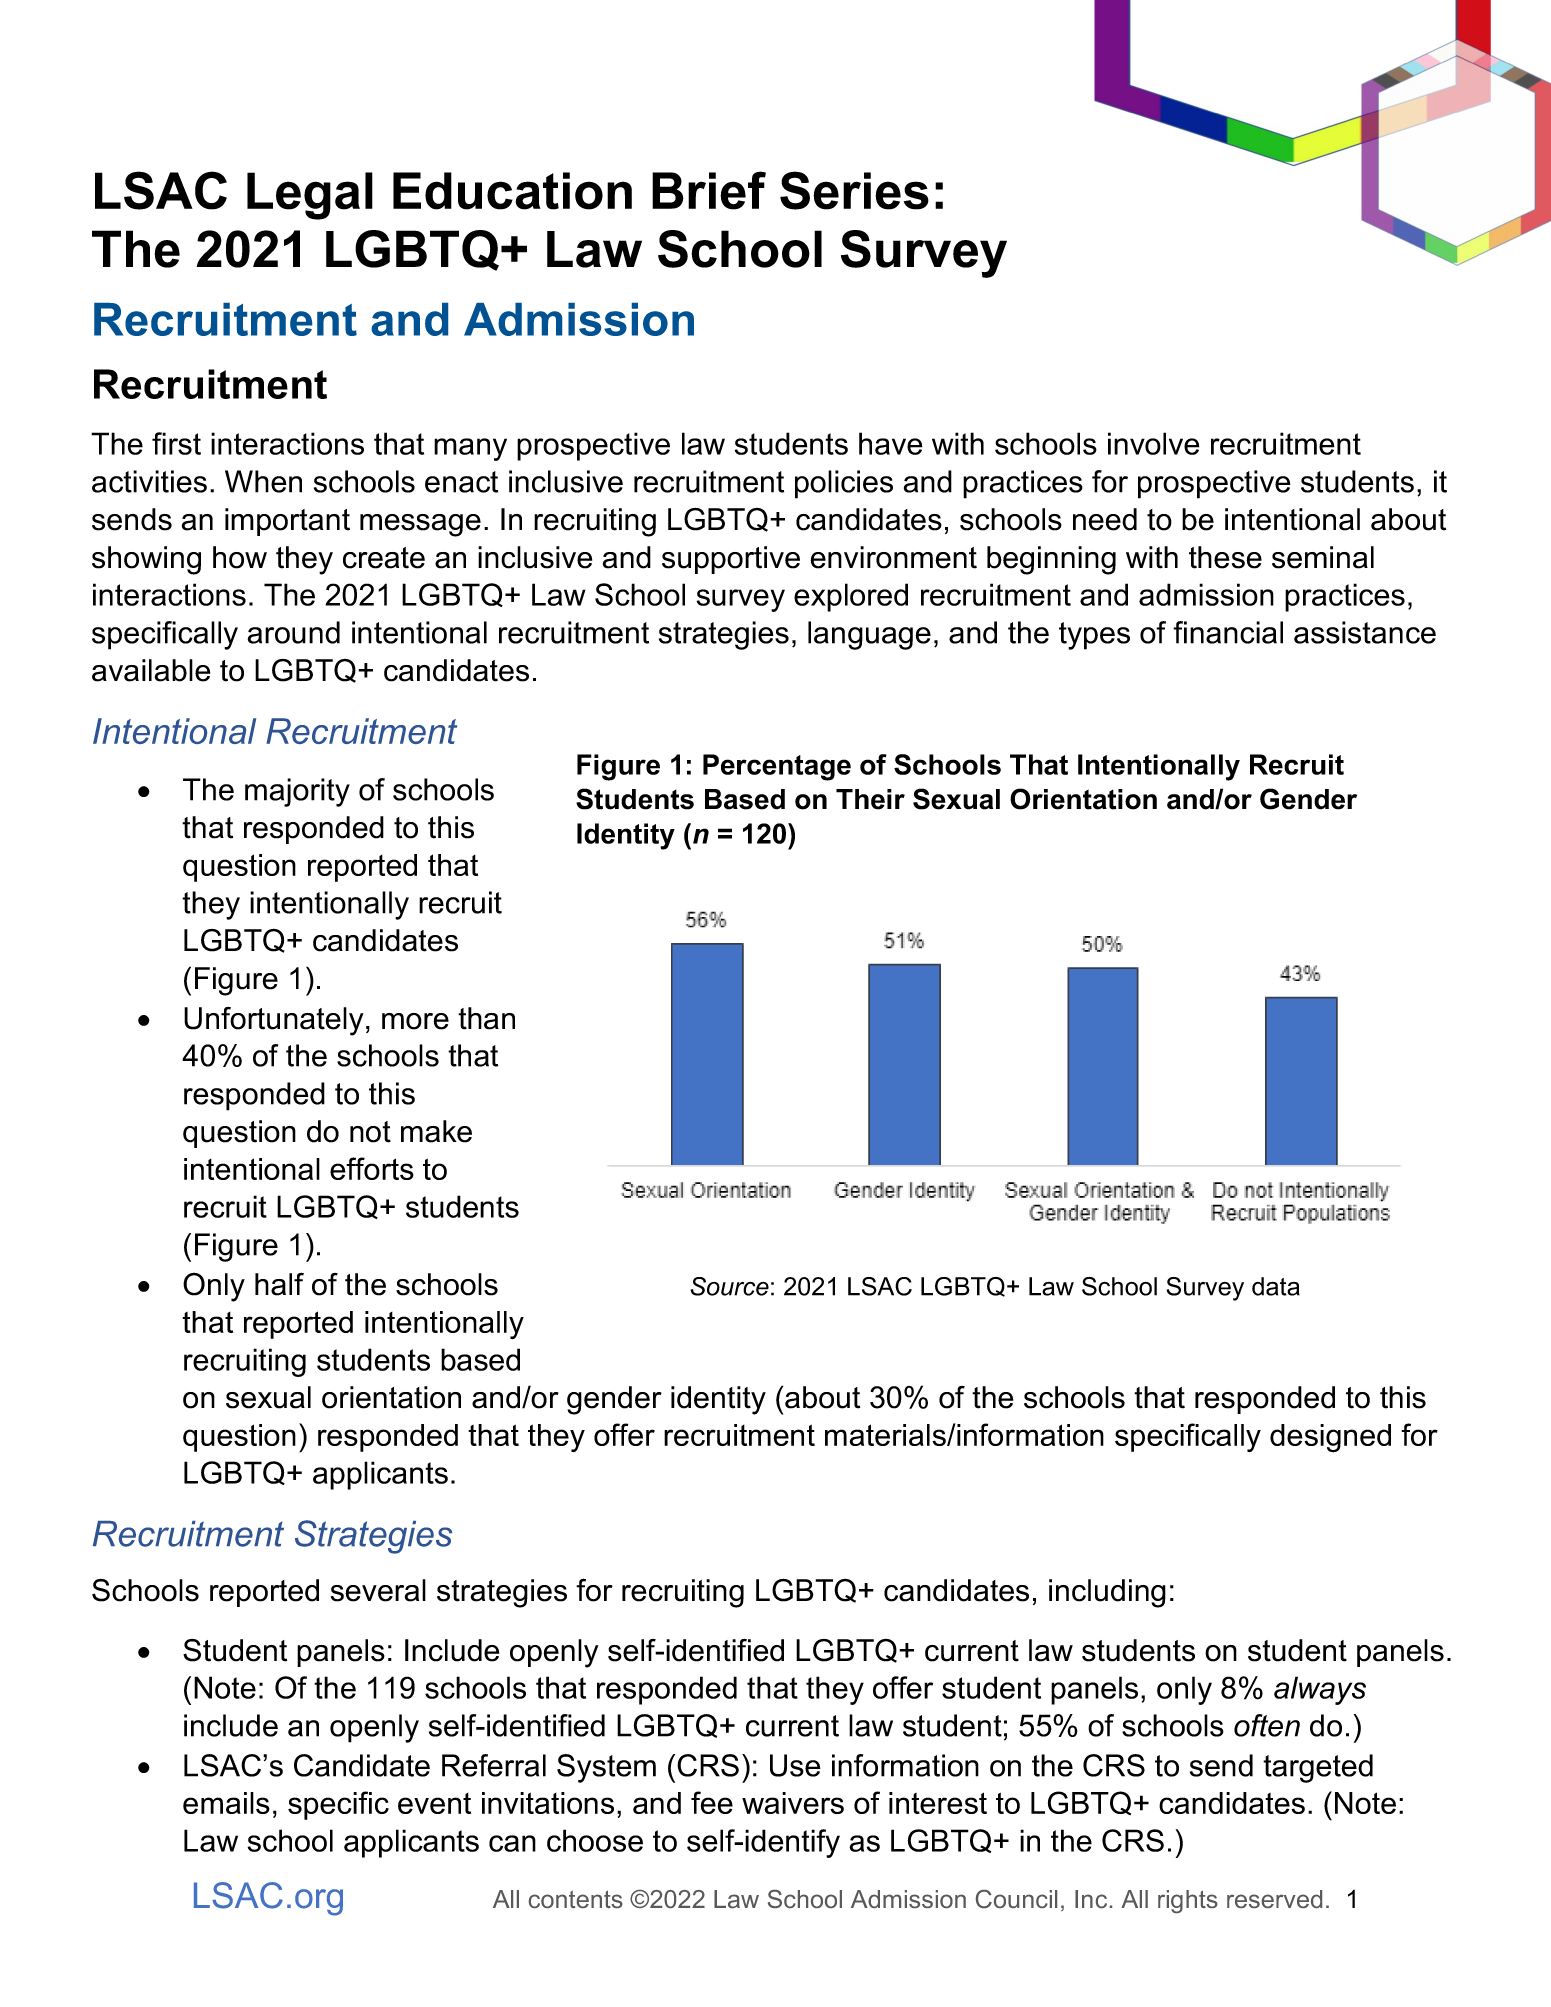 The image size is (1551, 2007). Describe the element at coordinates (869, 635) in the page. I see `language` at that location.
